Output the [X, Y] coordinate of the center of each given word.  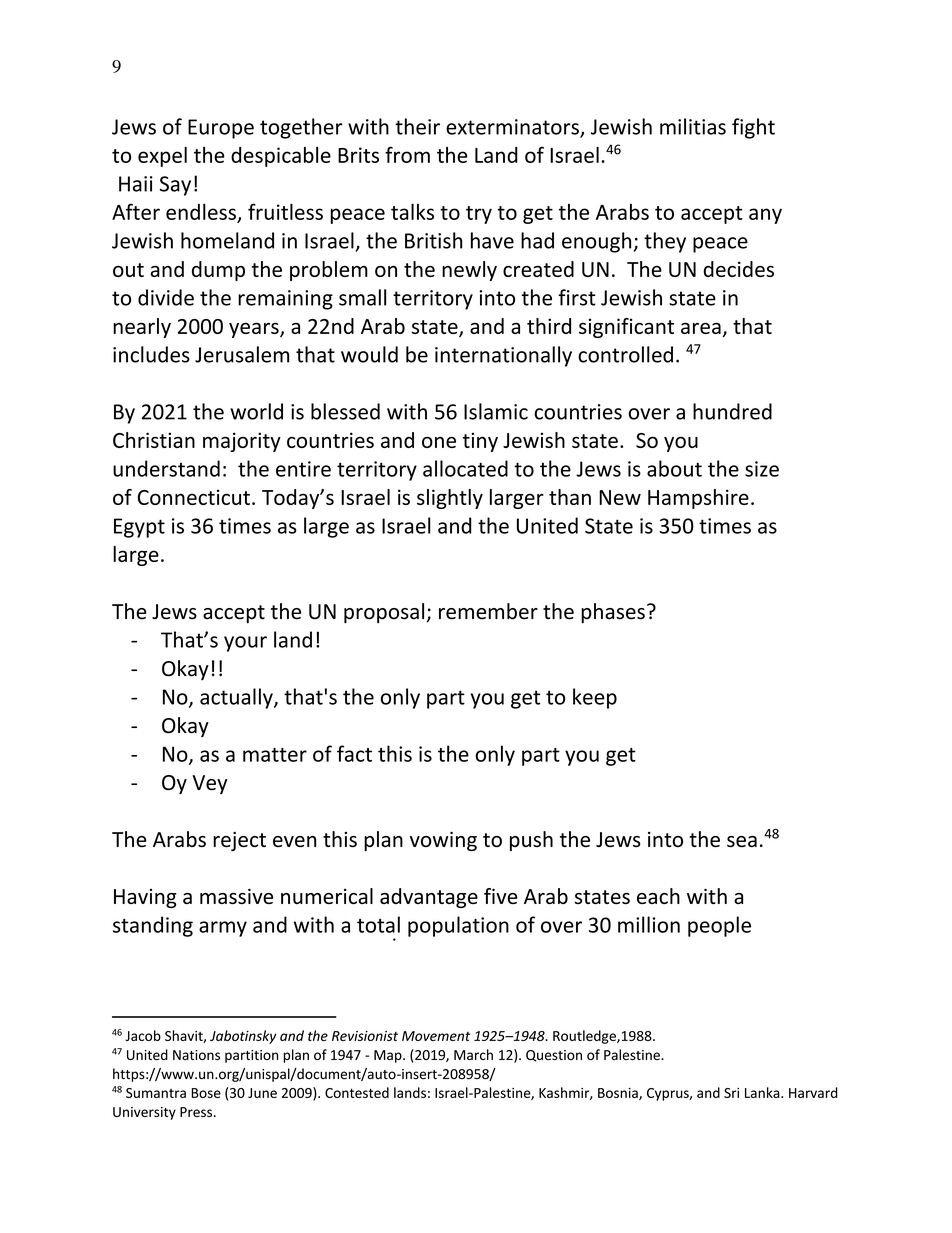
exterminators [513, 128]
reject [239, 841]
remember [488, 611]
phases [613, 613]
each [658, 896]
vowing [443, 841]
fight [753, 128]
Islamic [496, 411]
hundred [732, 411]
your [245, 644]
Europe [221, 129]
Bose [206, 1093]
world [256, 411]
